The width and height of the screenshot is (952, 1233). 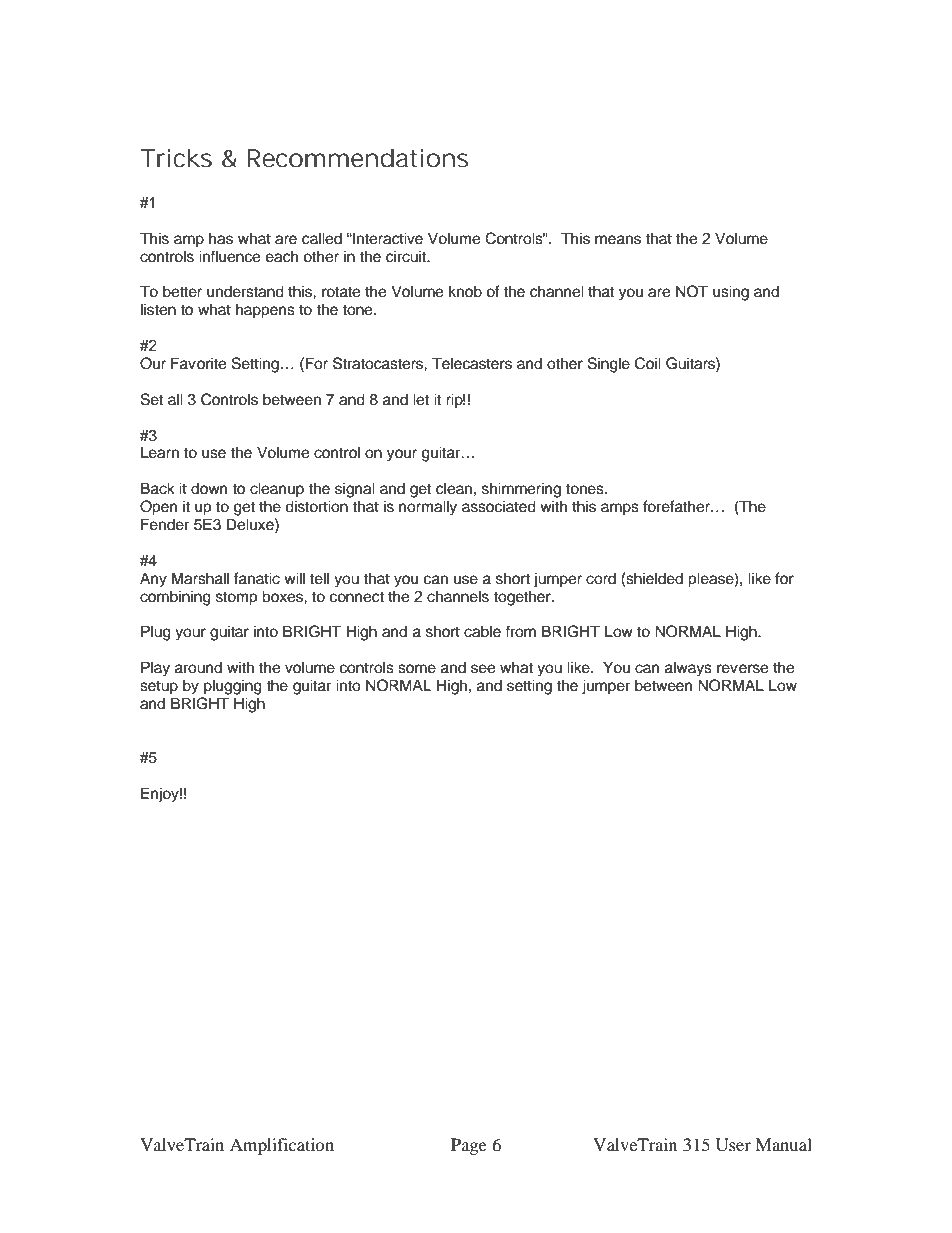 What do you see at coordinates (221, 238) in the screenshot?
I see `has` at bounding box center [221, 238].
